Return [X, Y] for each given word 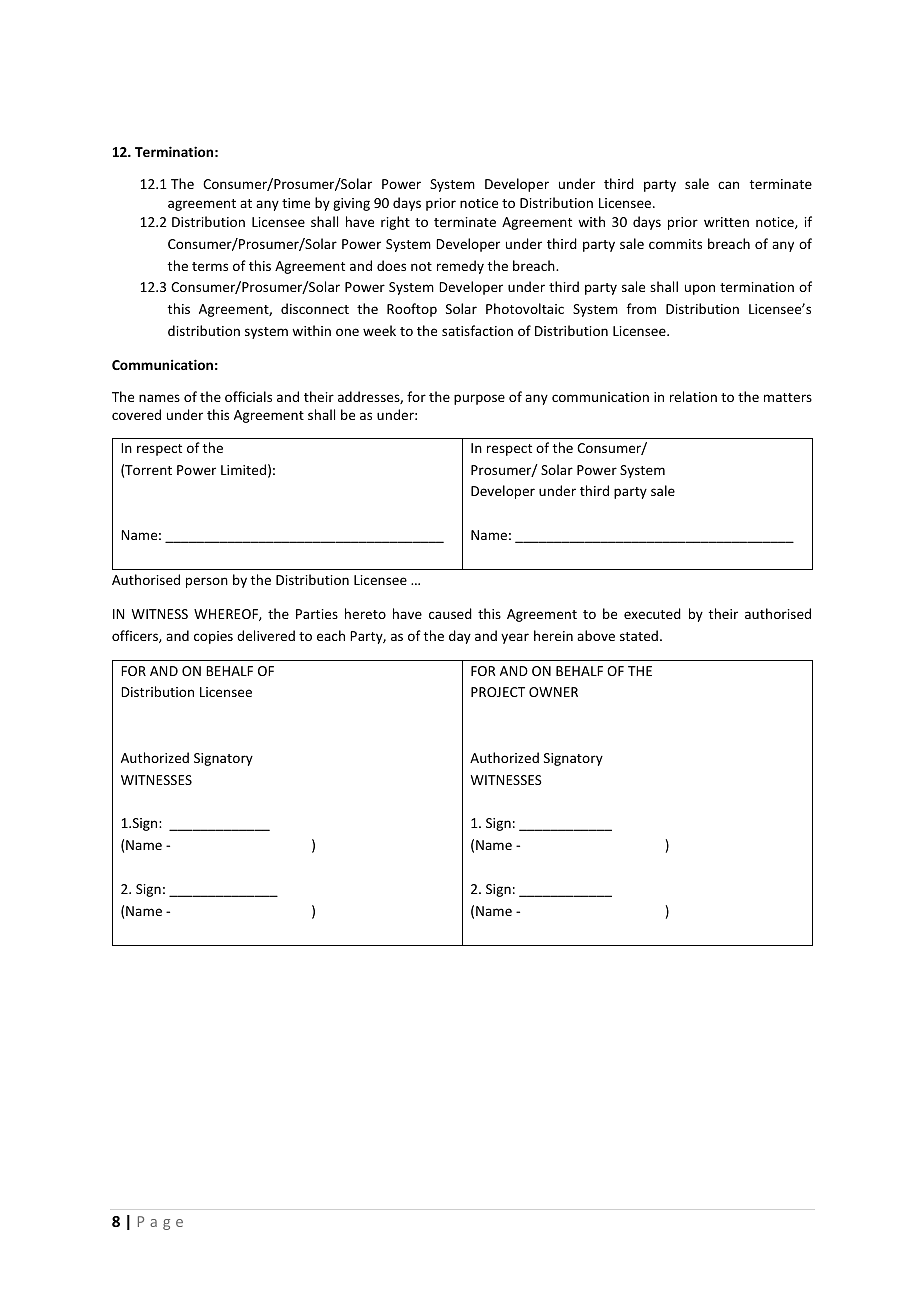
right [395, 223]
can [728, 185]
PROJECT [498, 692]
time [296, 203]
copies [213, 637]
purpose [479, 399]
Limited [243, 469]
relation [693, 396]
